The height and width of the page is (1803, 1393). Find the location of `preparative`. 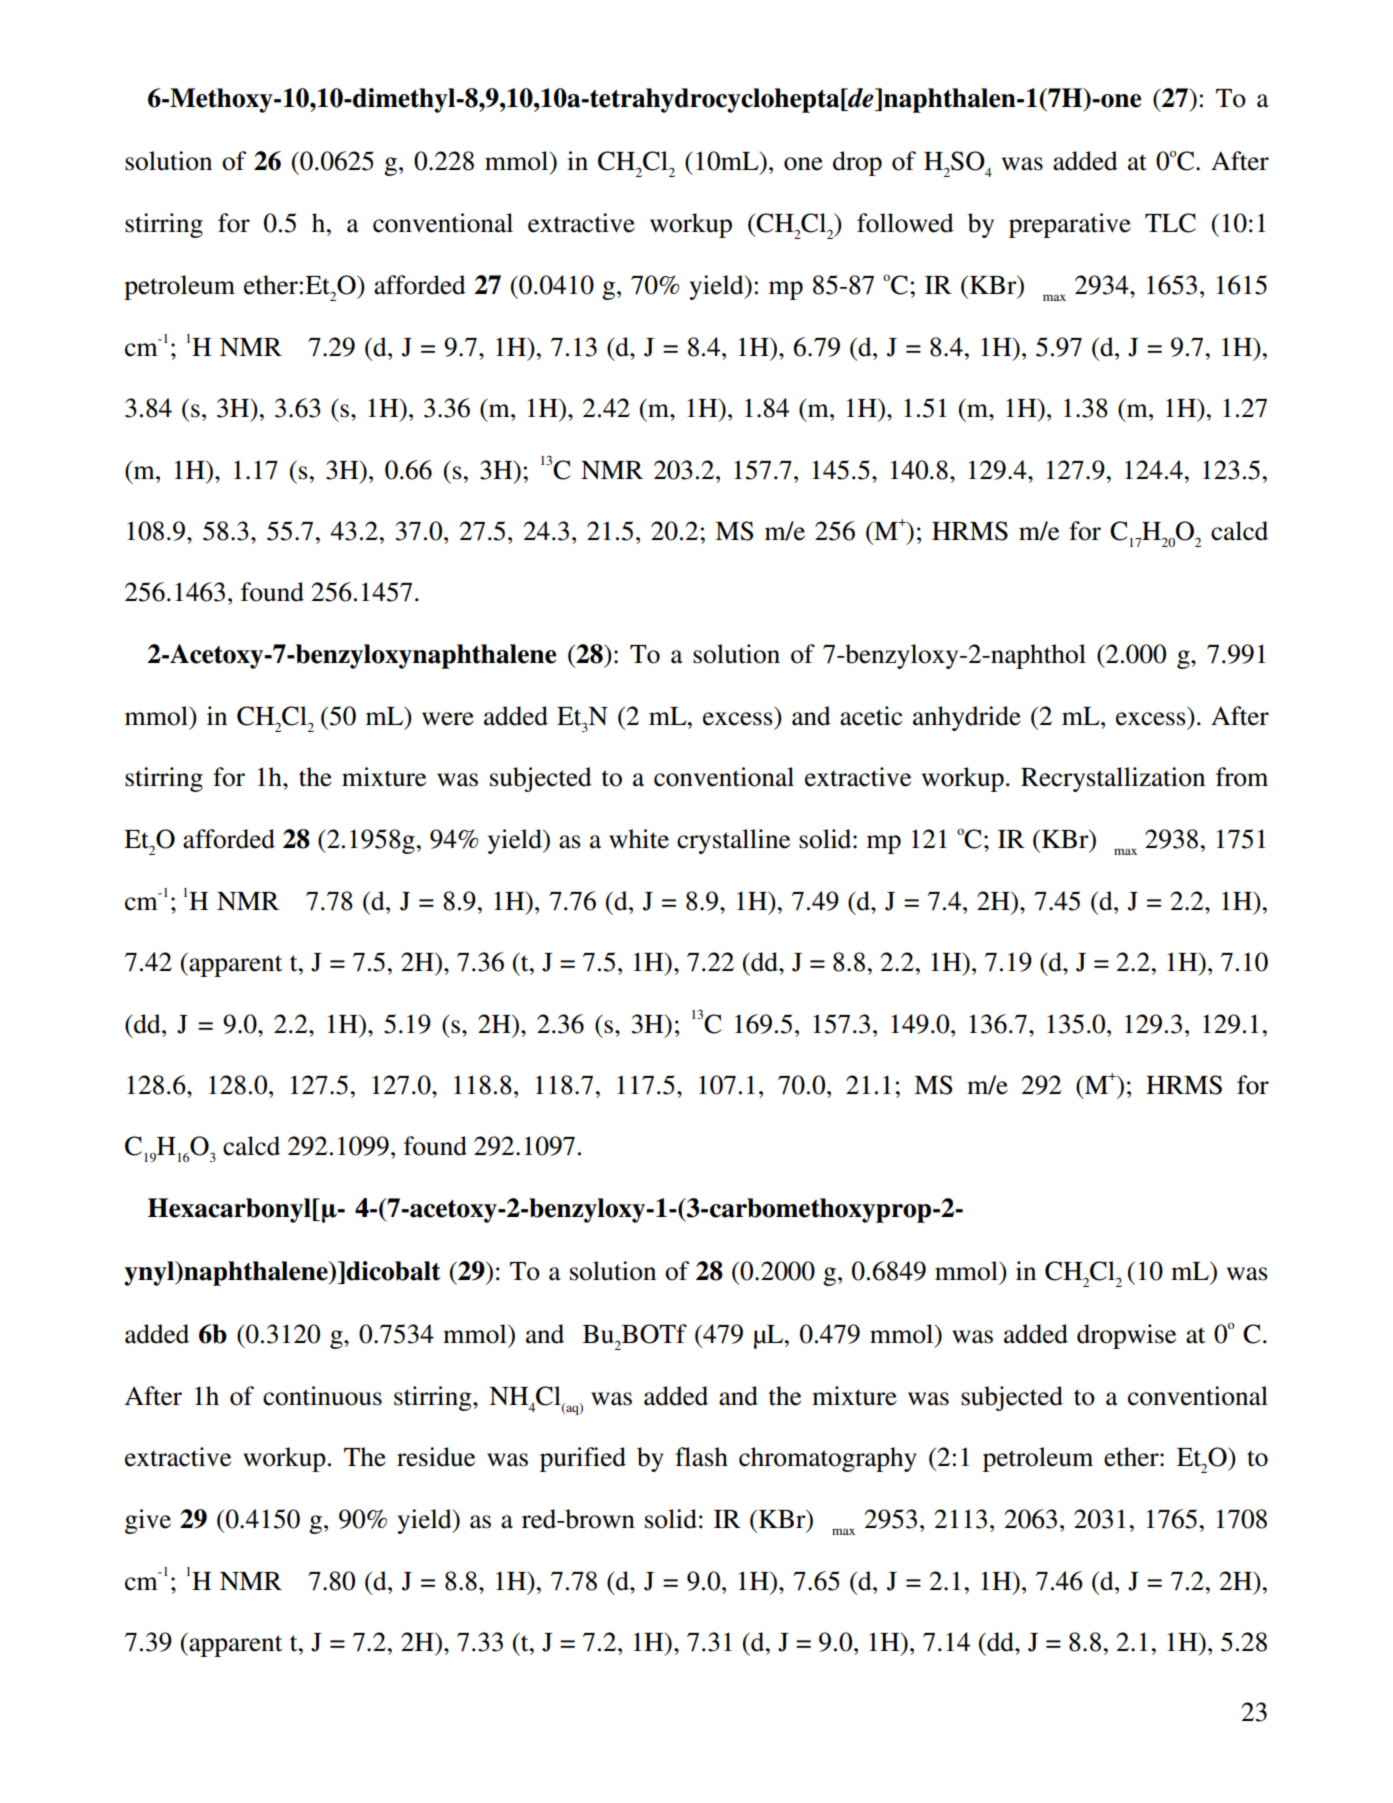

preparative is located at coordinates (1070, 225).
